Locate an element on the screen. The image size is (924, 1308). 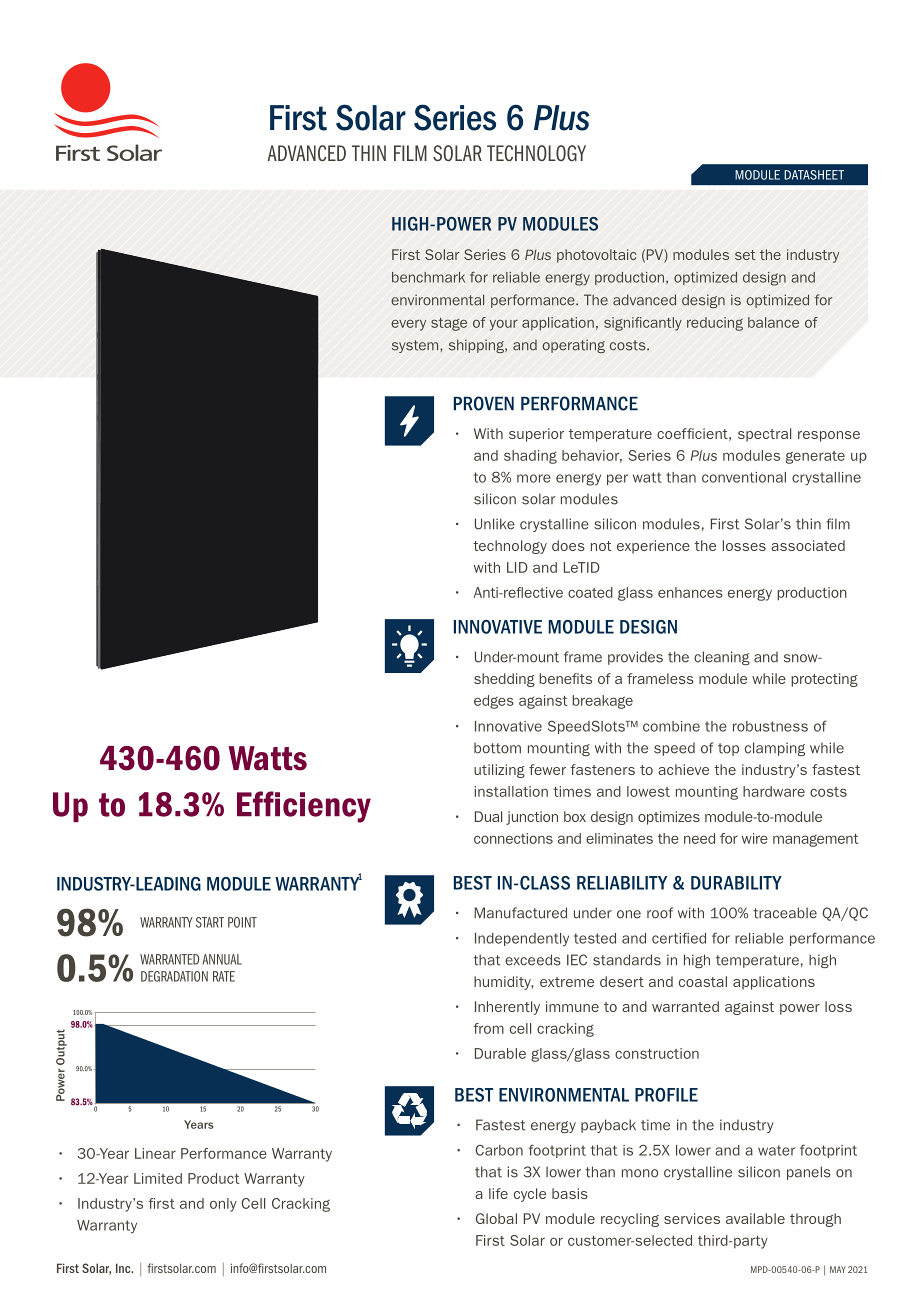
LID is located at coordinates (517, 567).
